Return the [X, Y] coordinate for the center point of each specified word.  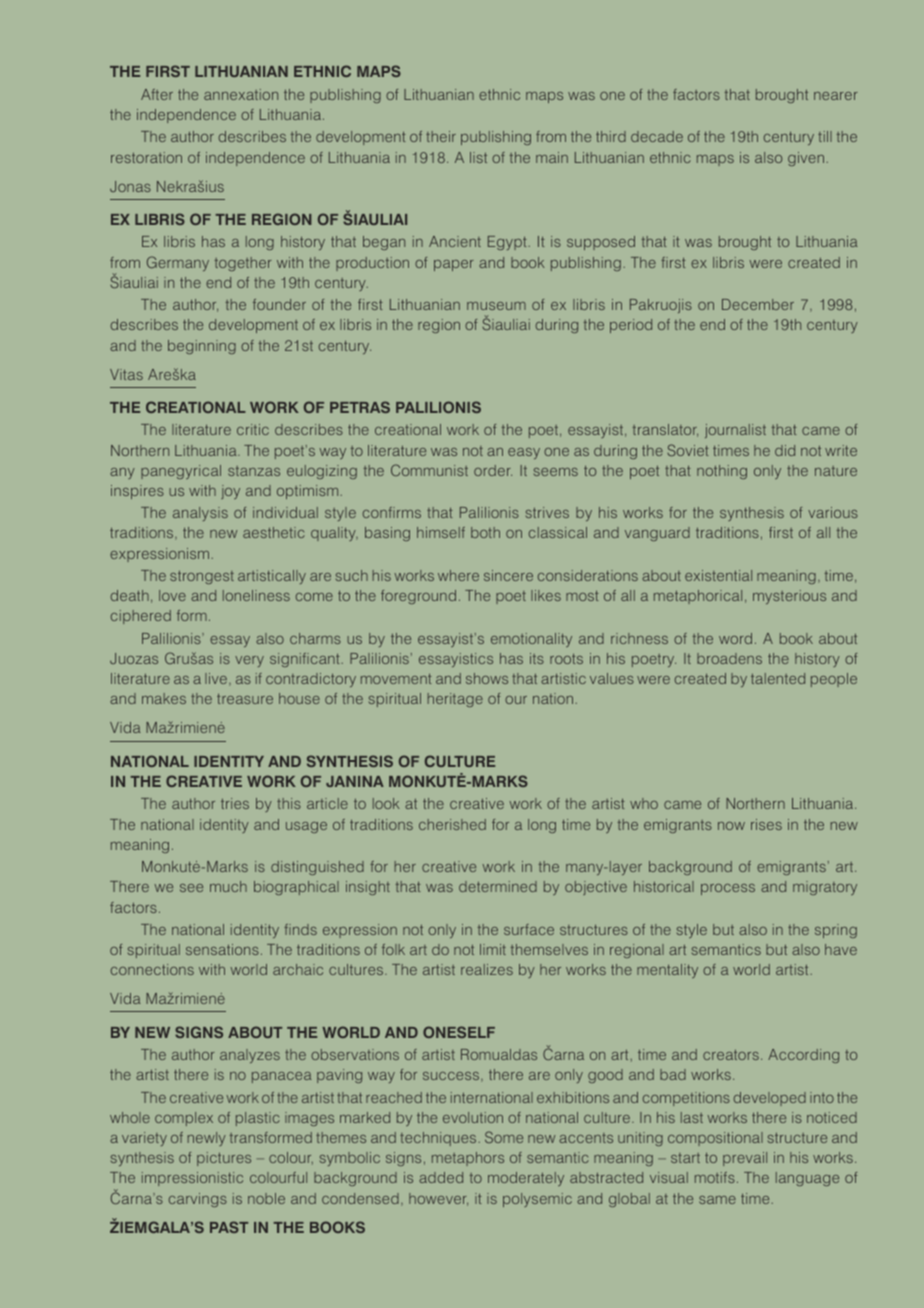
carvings [198, 1200]
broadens [729, 658]
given [807, 159]
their [441, 136]
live [216, 678]
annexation [241, 94]
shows [487, 678]
